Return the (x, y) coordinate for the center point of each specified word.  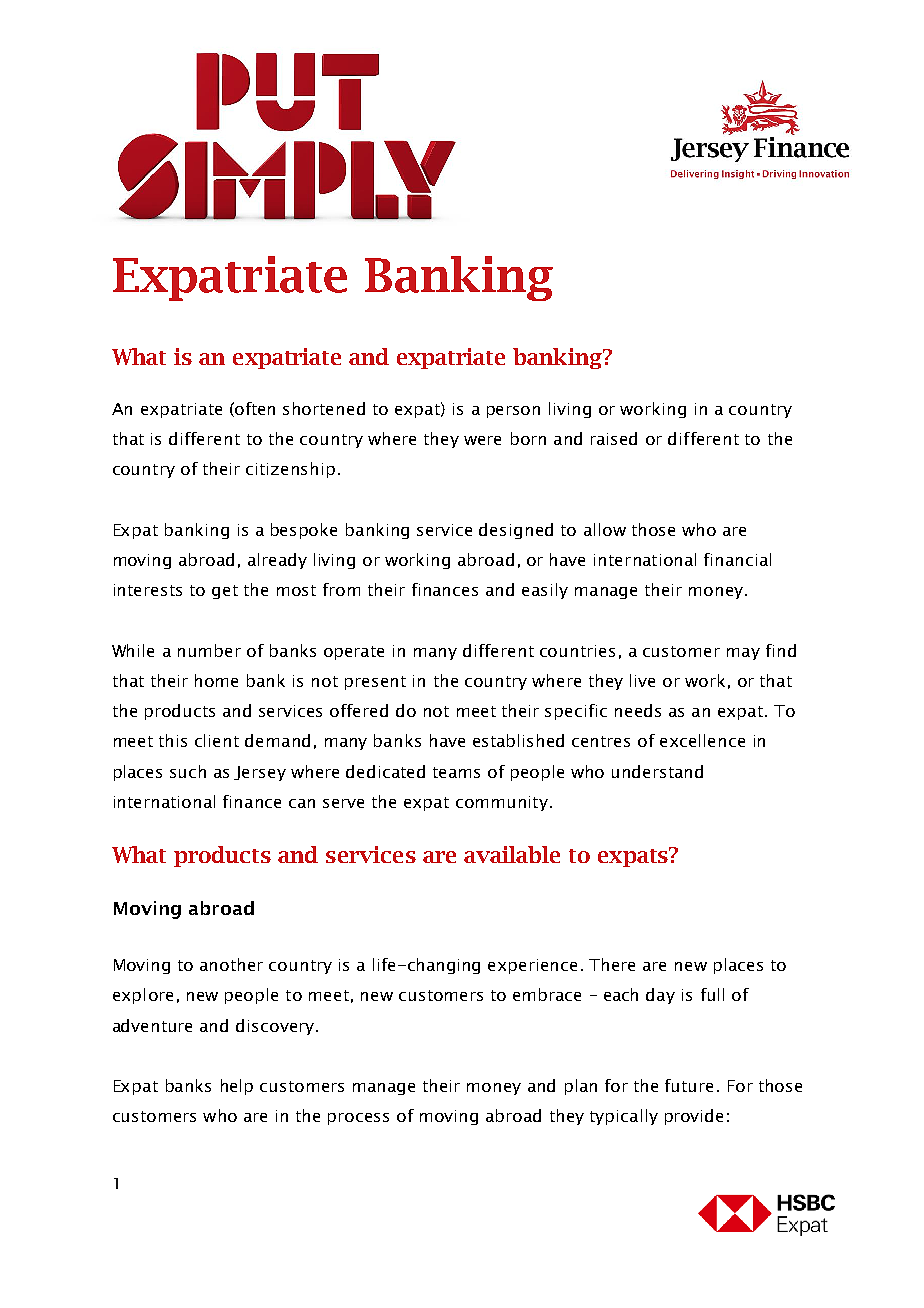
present (375, 683)
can (302, 803)
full (712, 994)
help (237, 1087)
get (225, 592)
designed (516, 531)
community (502, 803)
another (231, 964)
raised (614, 438)
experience (532, 966)
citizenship (290, 470)
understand (657, 771)
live (642, 680)
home (216, 680)
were (482, 440)
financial (737, 559)
